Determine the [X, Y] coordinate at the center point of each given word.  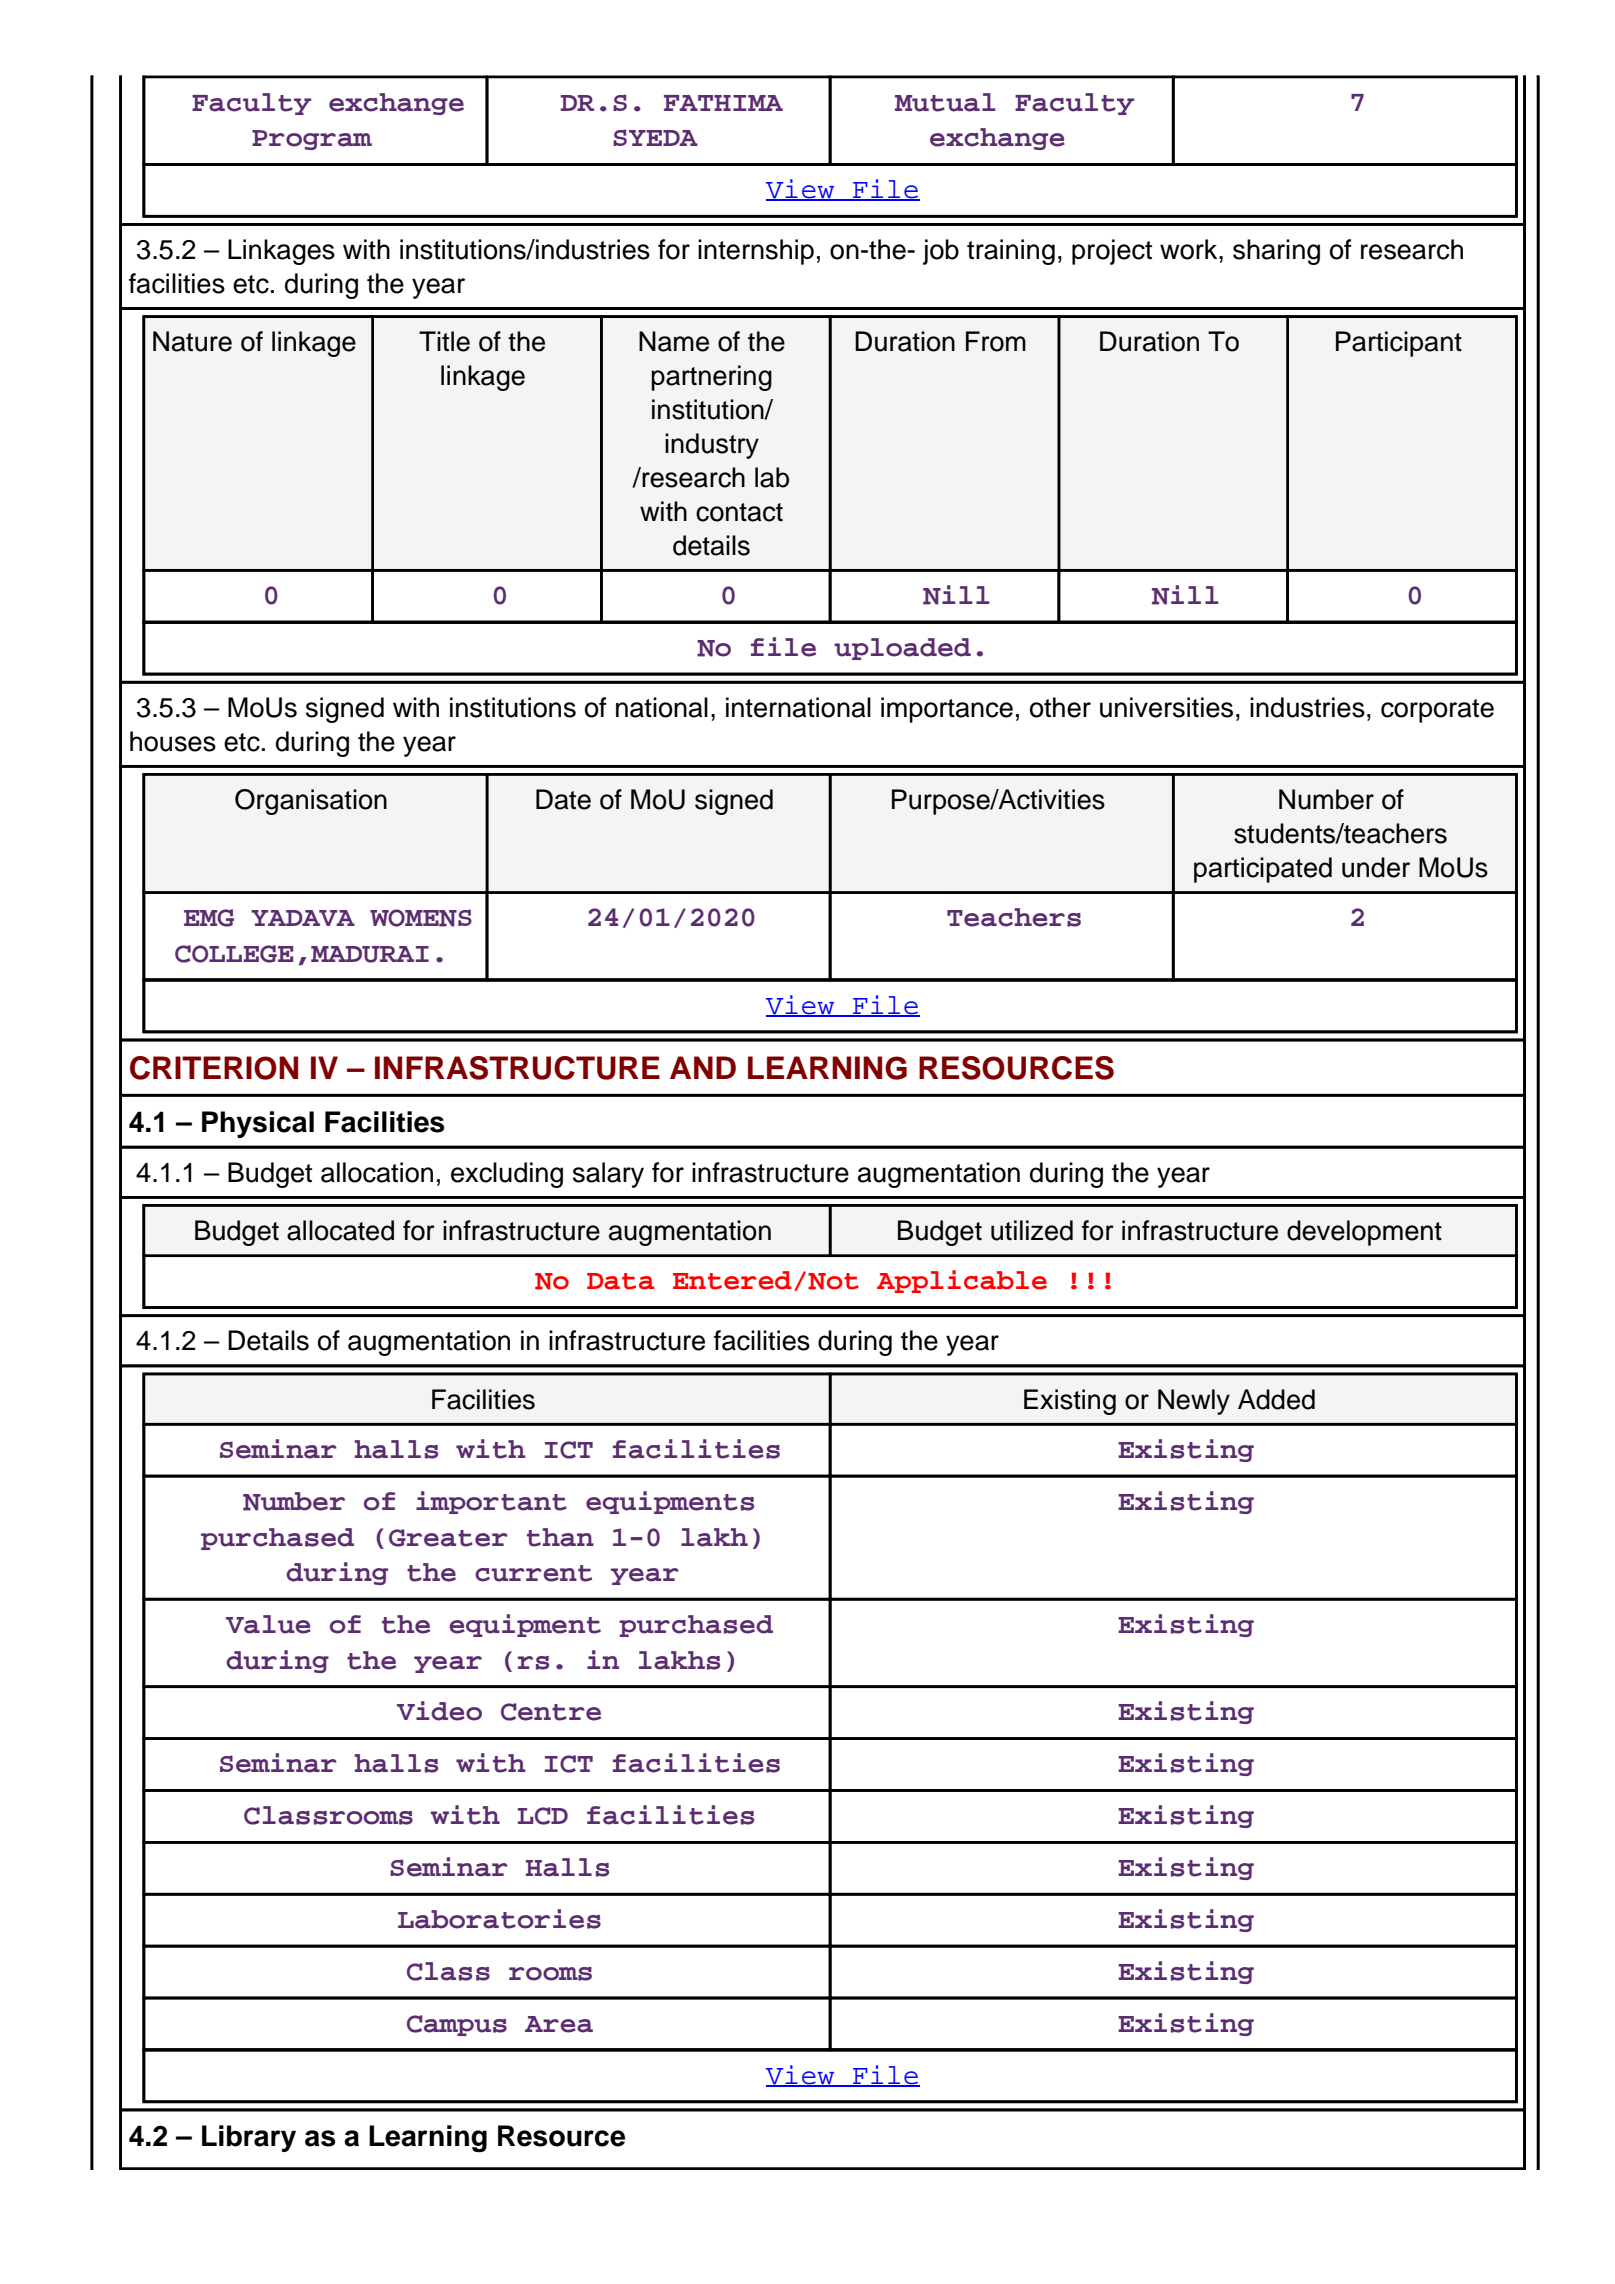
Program [312, 140]
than [560, 1537]
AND [703, 1067]
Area [559, 2024]
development [1364, 1233]
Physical [258, 1124]
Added [1276, 1399]
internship [756, 252]
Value [268, 1624]
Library [249, 2138]
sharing [1276, 252]
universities [1166, 707]
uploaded [902, 649]
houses [173, 741]
